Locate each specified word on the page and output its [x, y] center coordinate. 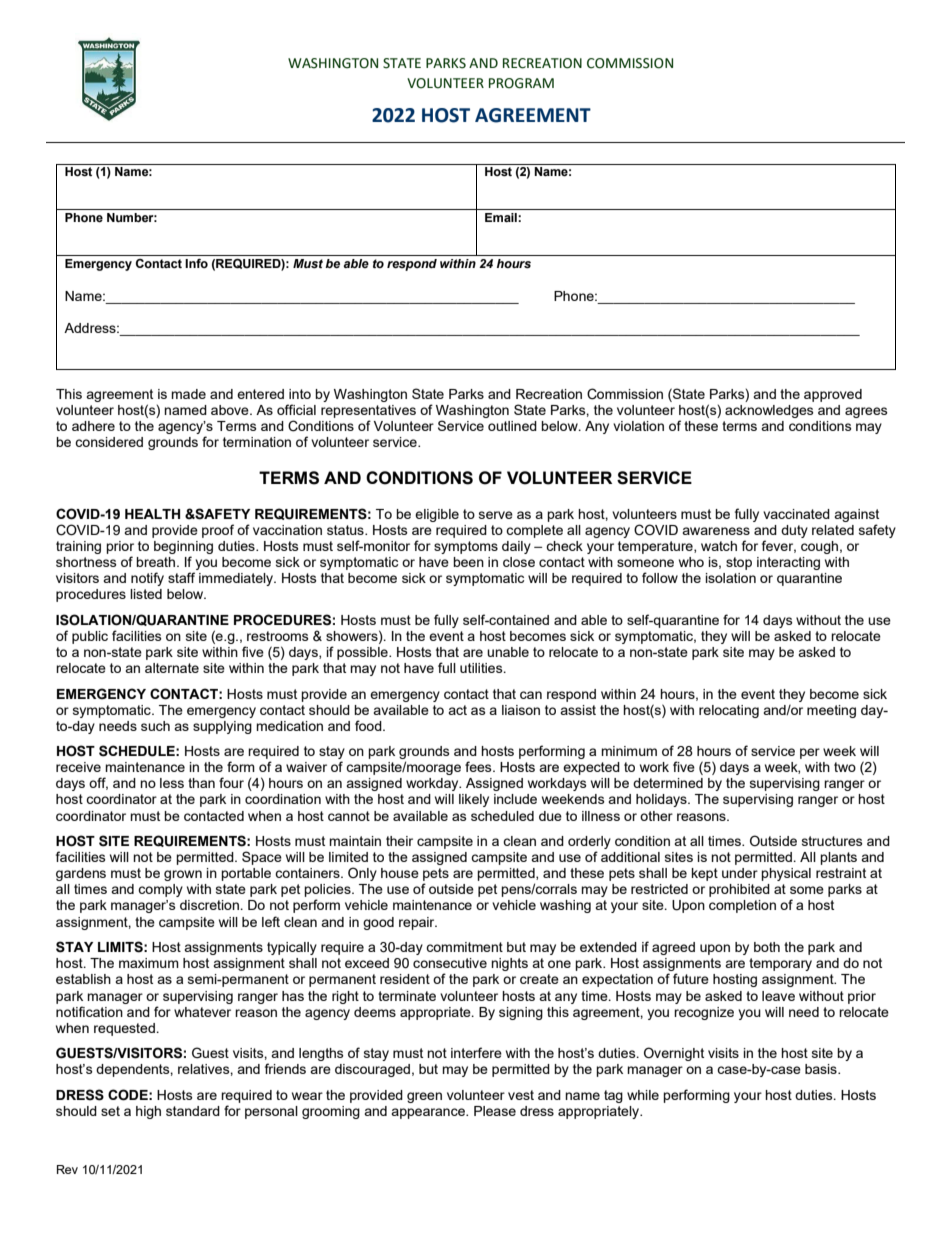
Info [196, 263]
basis [822, 1069]
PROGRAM [521, 83]
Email [502, 217]
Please [495, 1111]
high [148, 1112]
